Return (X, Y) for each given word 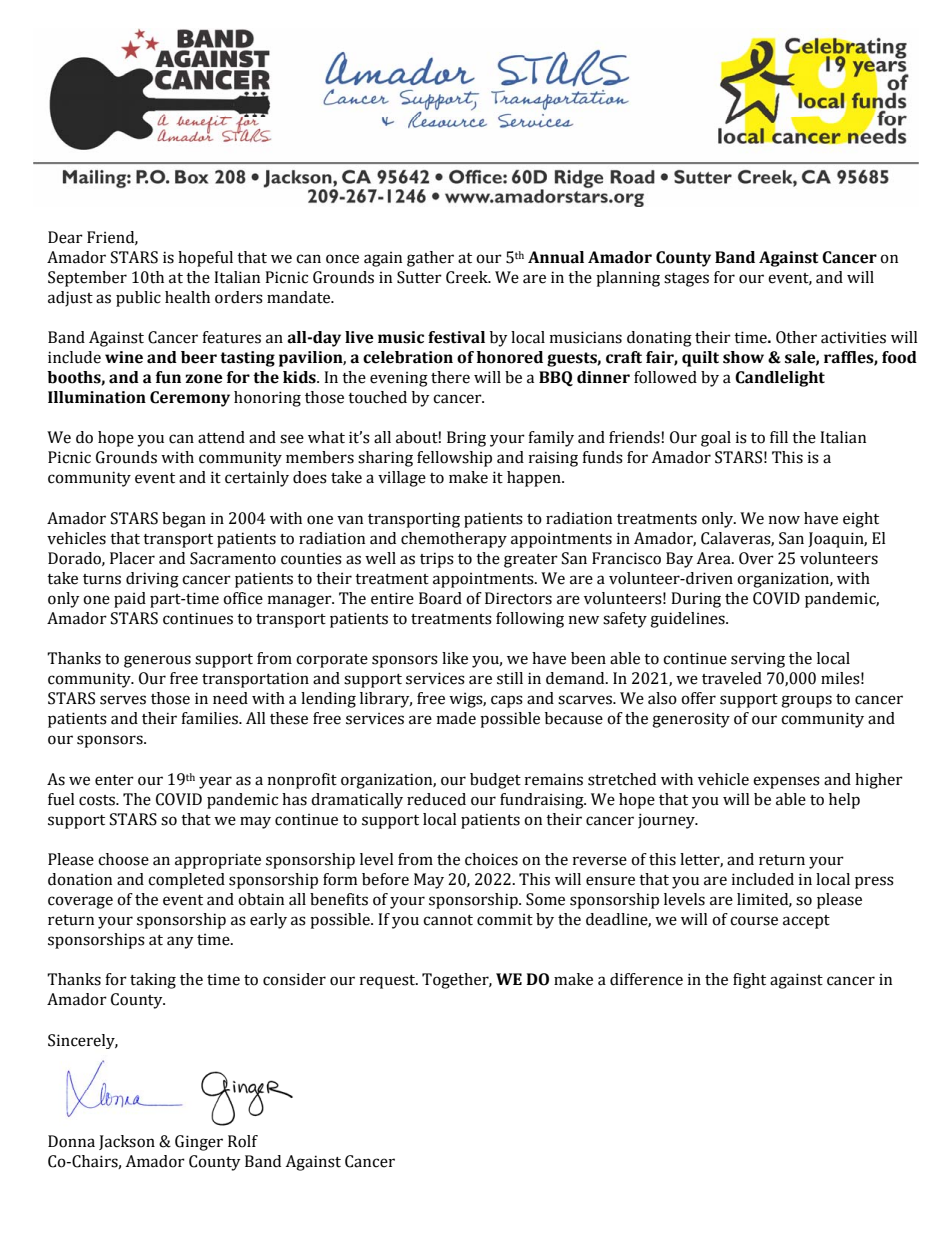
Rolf (243, 1141)
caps (507, 701)
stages (686, 280)
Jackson (127, 1142)
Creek (468, 277)
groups (806, 701)
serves (123, 700)
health (187, 297)
